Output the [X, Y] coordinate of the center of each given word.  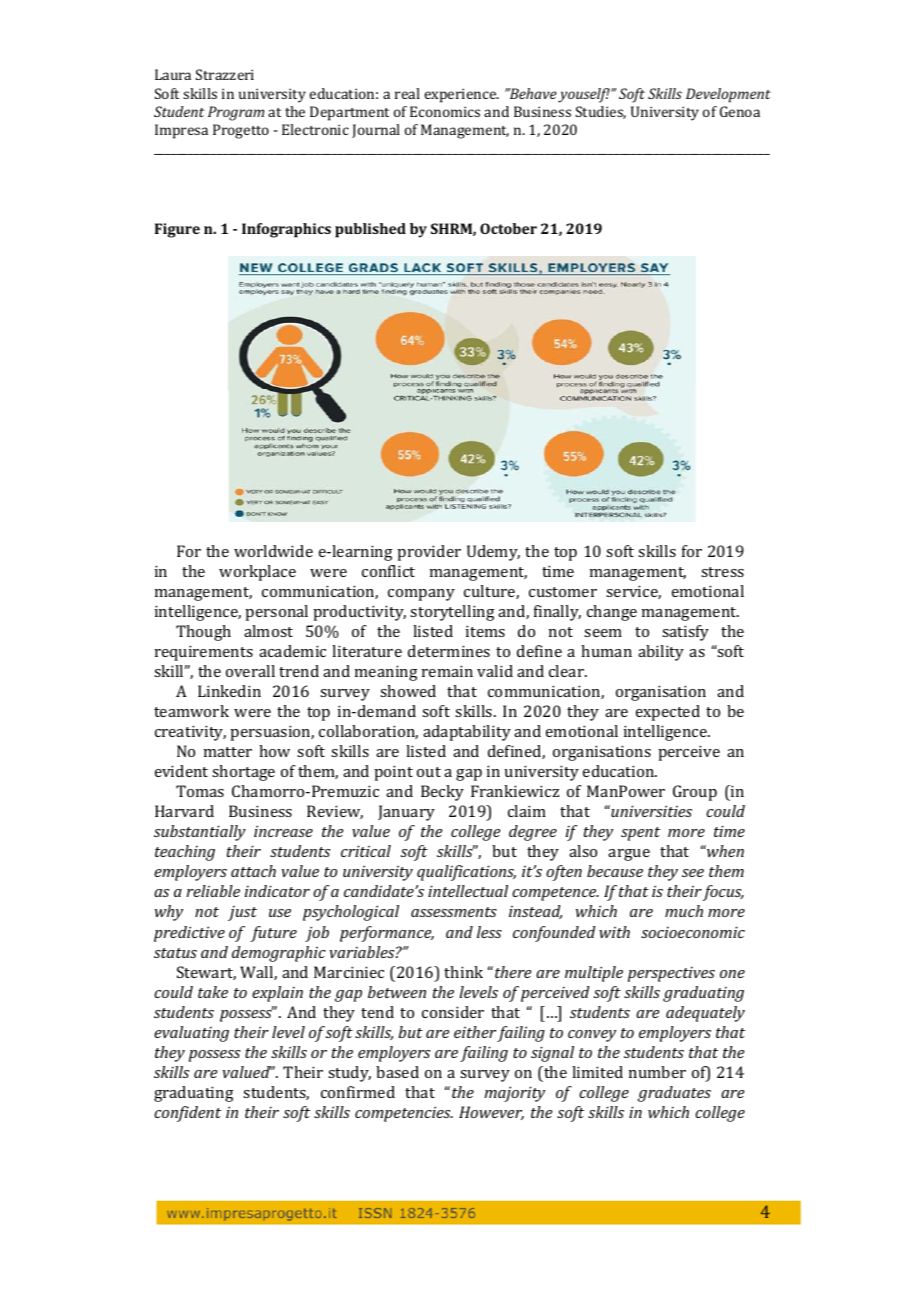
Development [728, 95]
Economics [445, 111]
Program [236, 113]
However [491, 1113]
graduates [674, 1094]
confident [187, 1114]
